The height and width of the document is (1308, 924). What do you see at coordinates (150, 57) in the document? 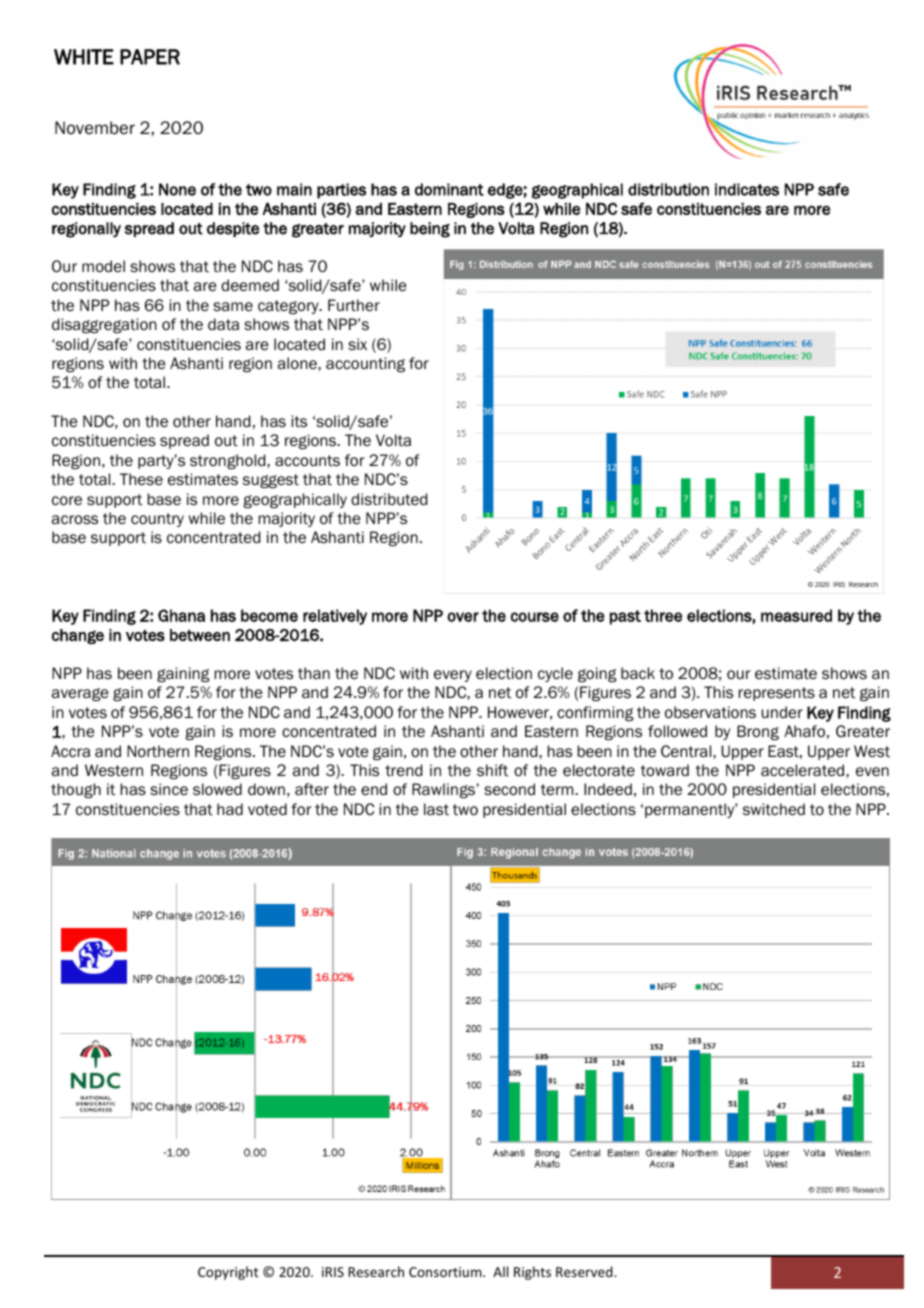
I see `PAPER` at bounding box center [150, 57].
